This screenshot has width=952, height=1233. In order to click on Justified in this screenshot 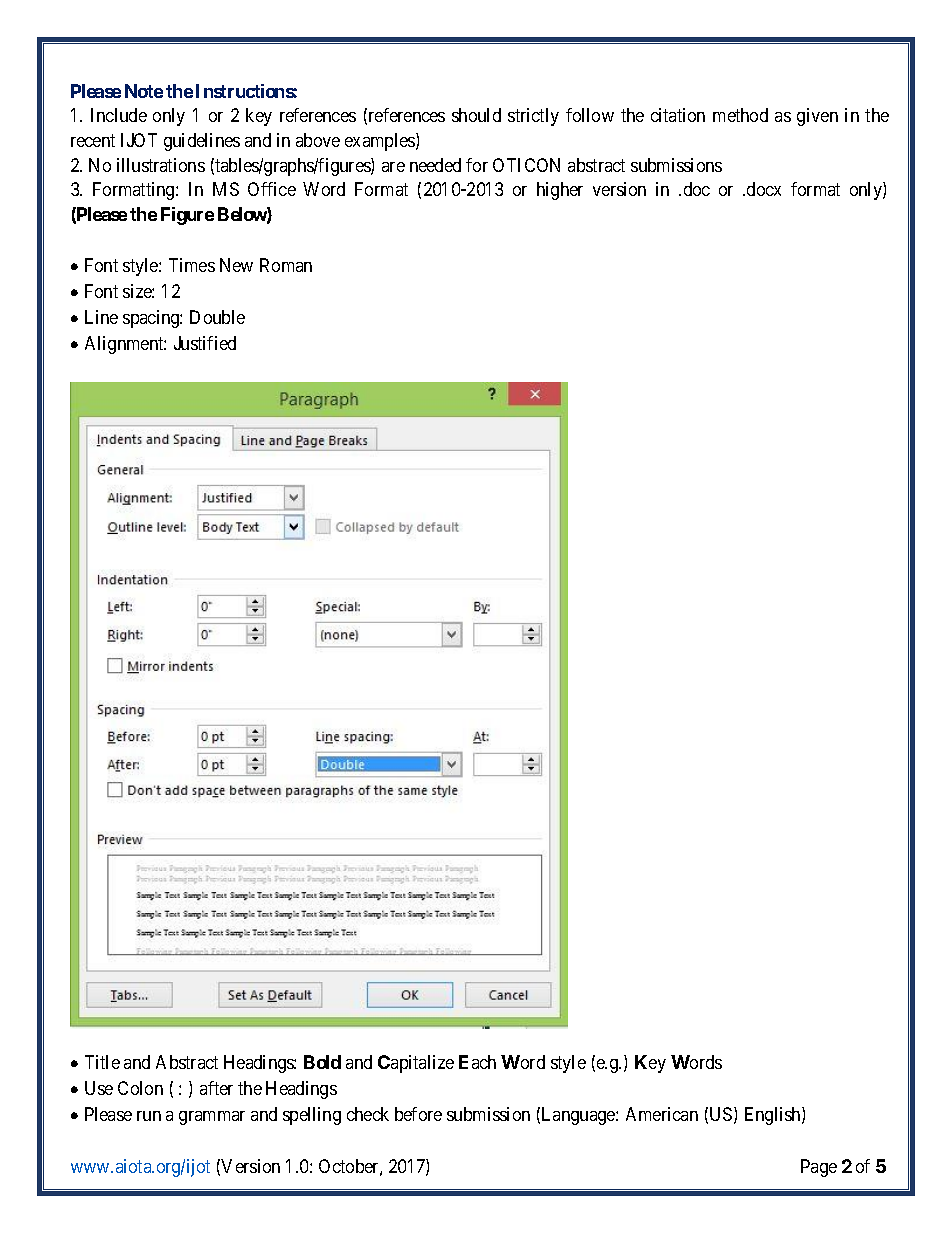, I will do `click(205, 343)`.
